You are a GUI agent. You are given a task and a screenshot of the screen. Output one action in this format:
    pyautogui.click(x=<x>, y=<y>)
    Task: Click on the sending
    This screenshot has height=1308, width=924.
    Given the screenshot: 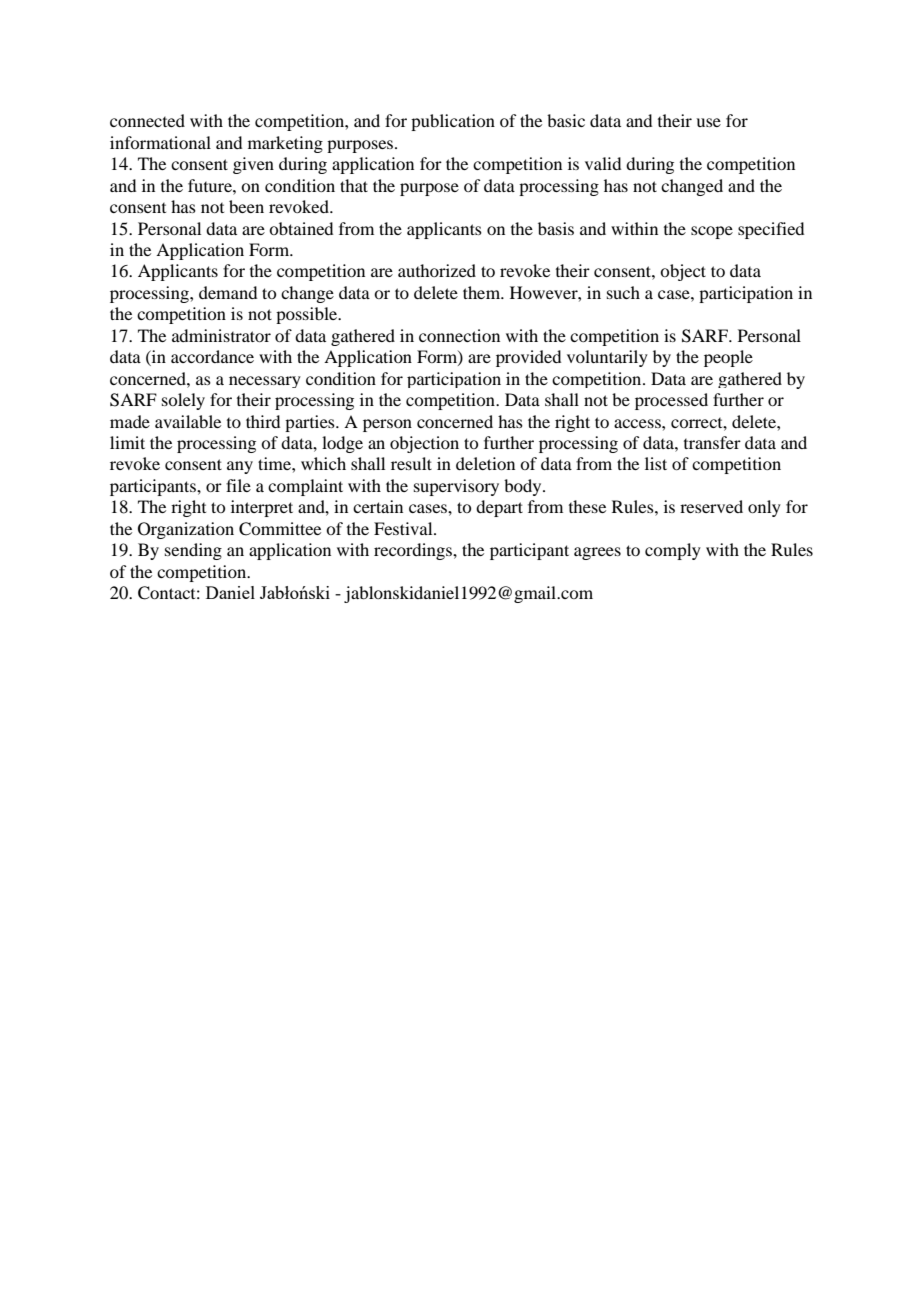 What is the action you would take?
    pyautogui.click(x=193, y=551)
